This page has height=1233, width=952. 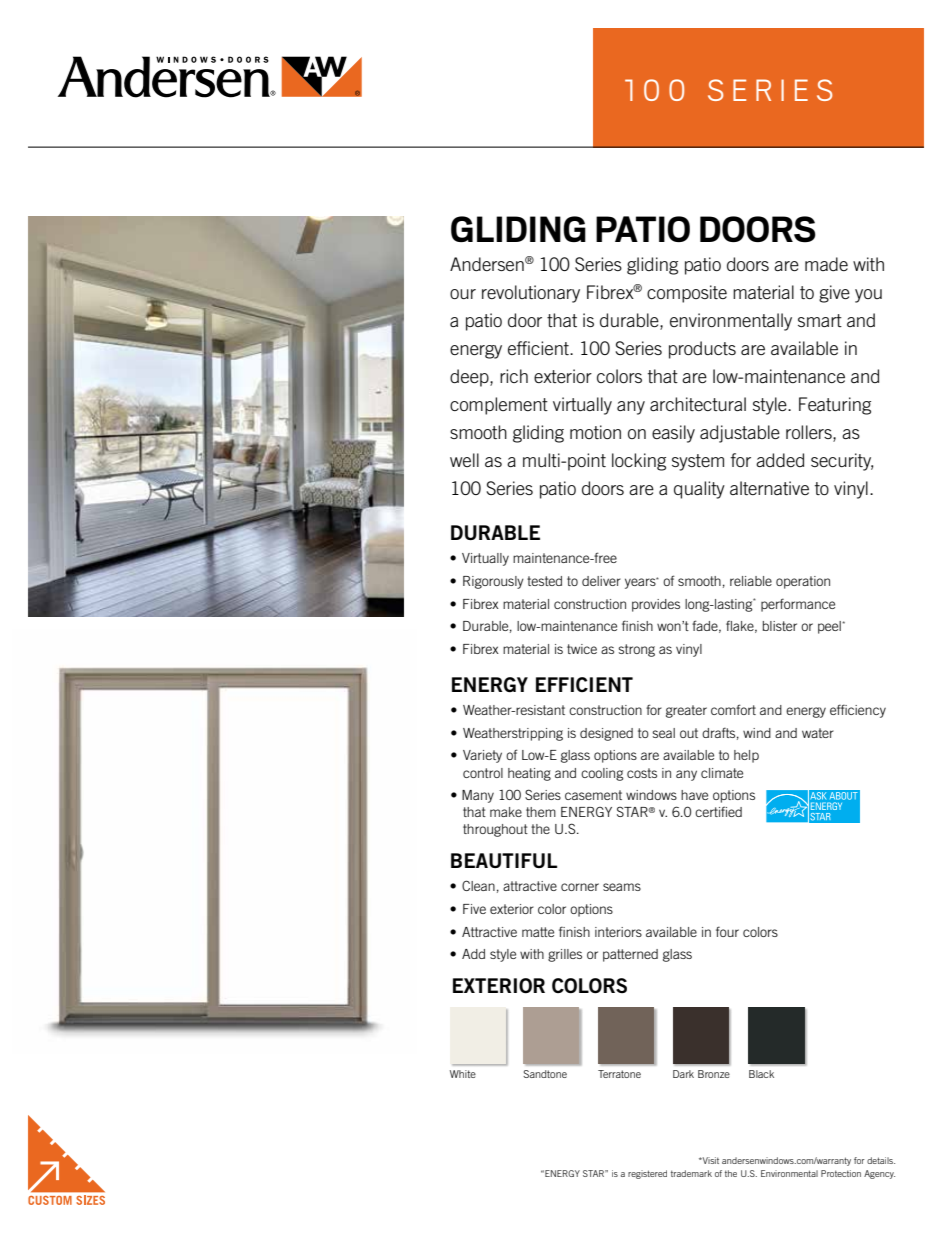 I want to click on Protection, so click(x=841, y=1173).
